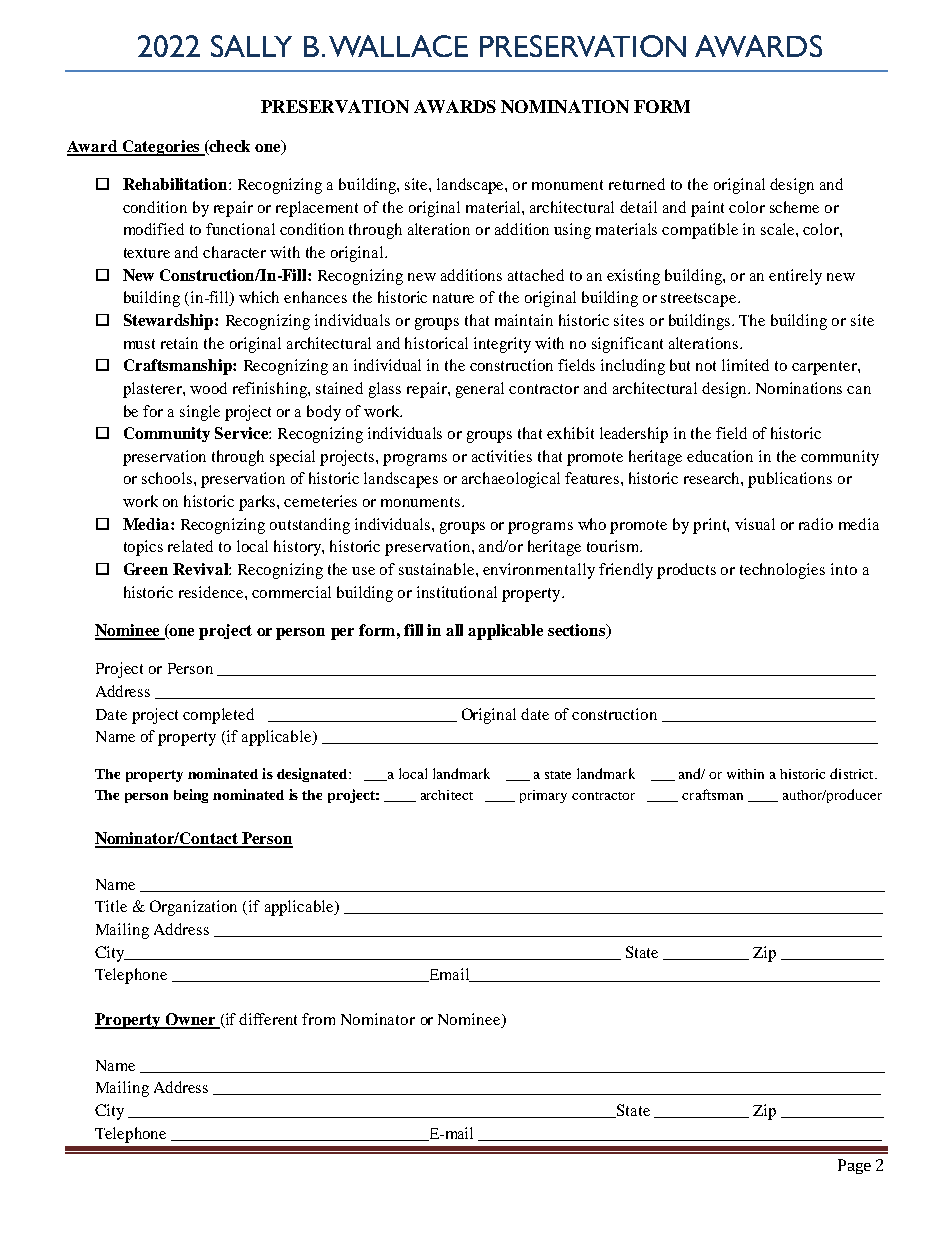  I want to click on primary, so click(543, 796).
